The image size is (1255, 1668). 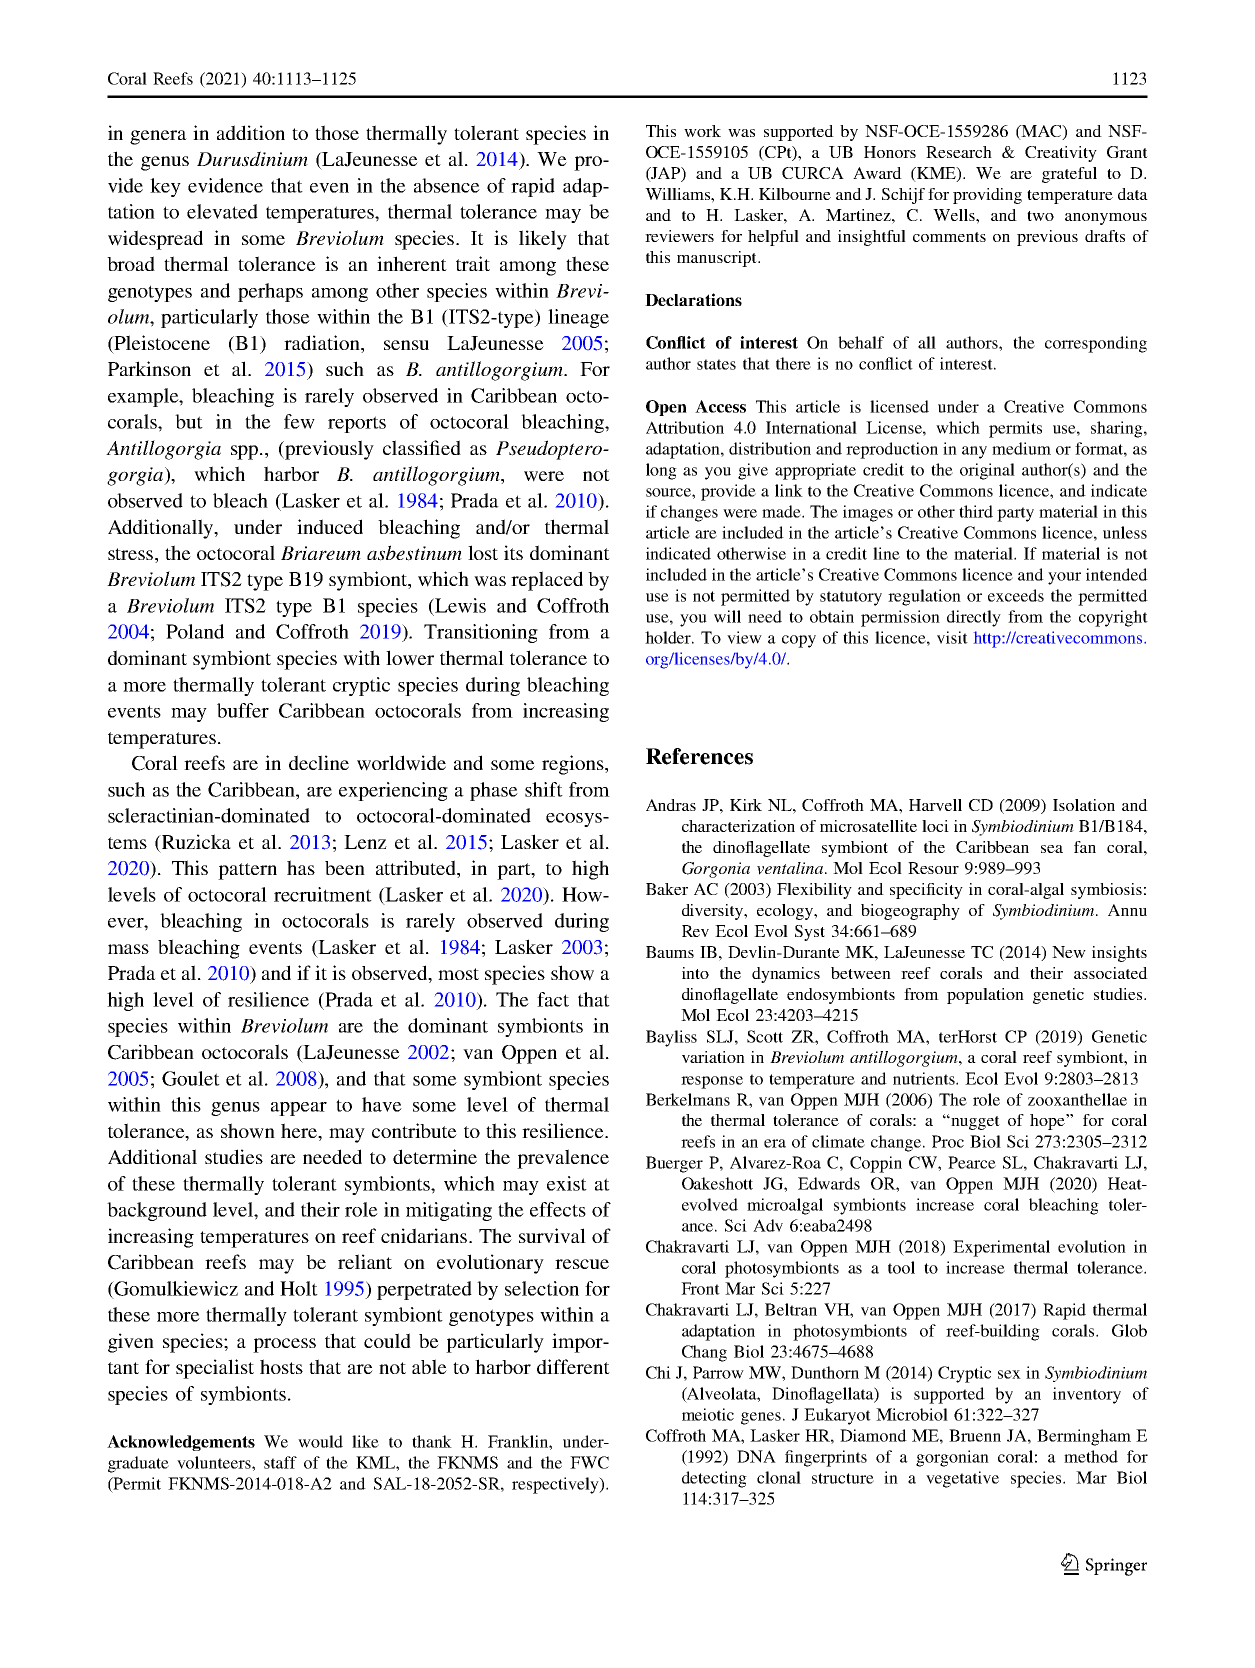 What do you see at coordinates (1048, 1122) in the document?
I see `hope` at bounding box center [1048, 1122].
